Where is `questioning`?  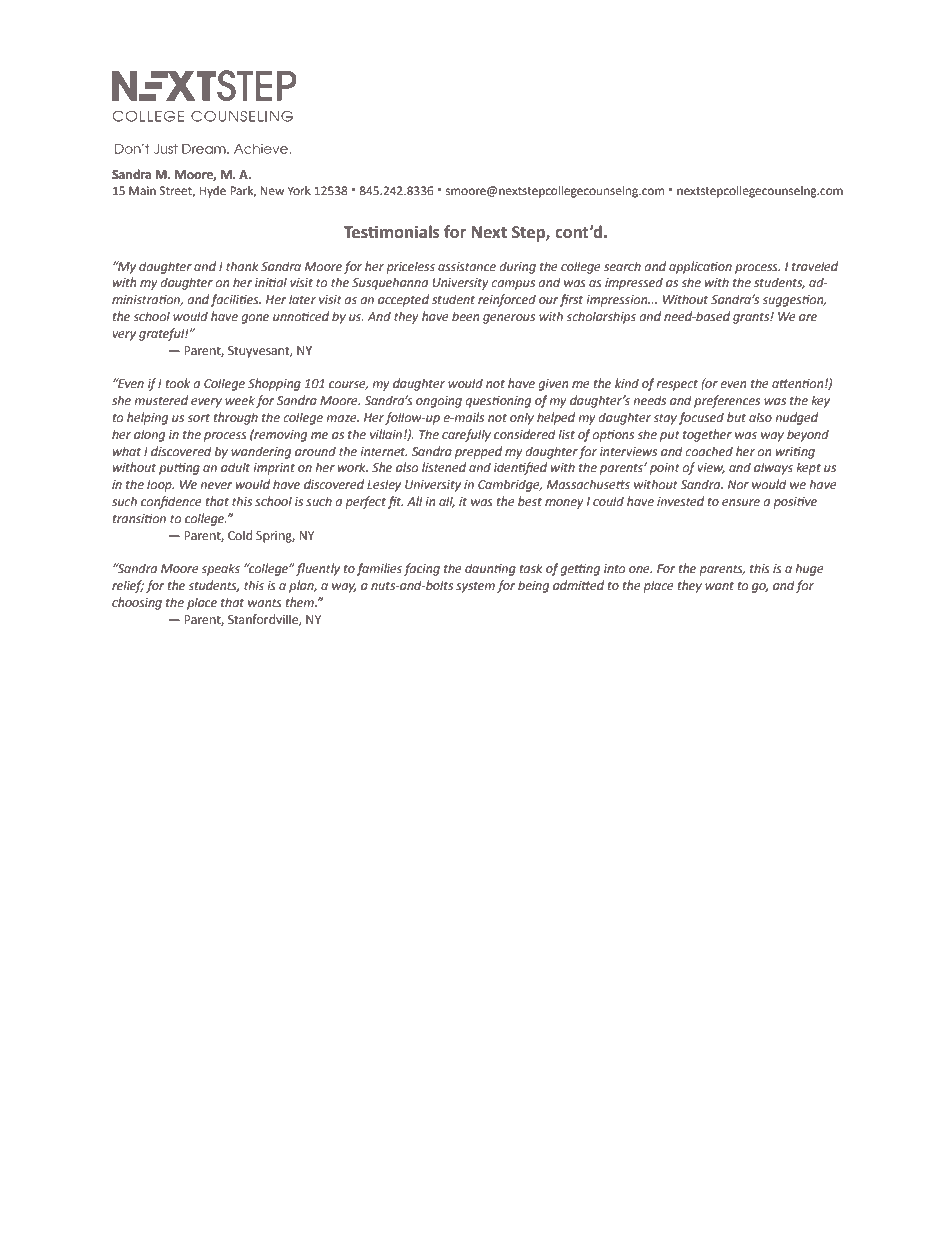
questioning is located at coordinates (498, 402).
